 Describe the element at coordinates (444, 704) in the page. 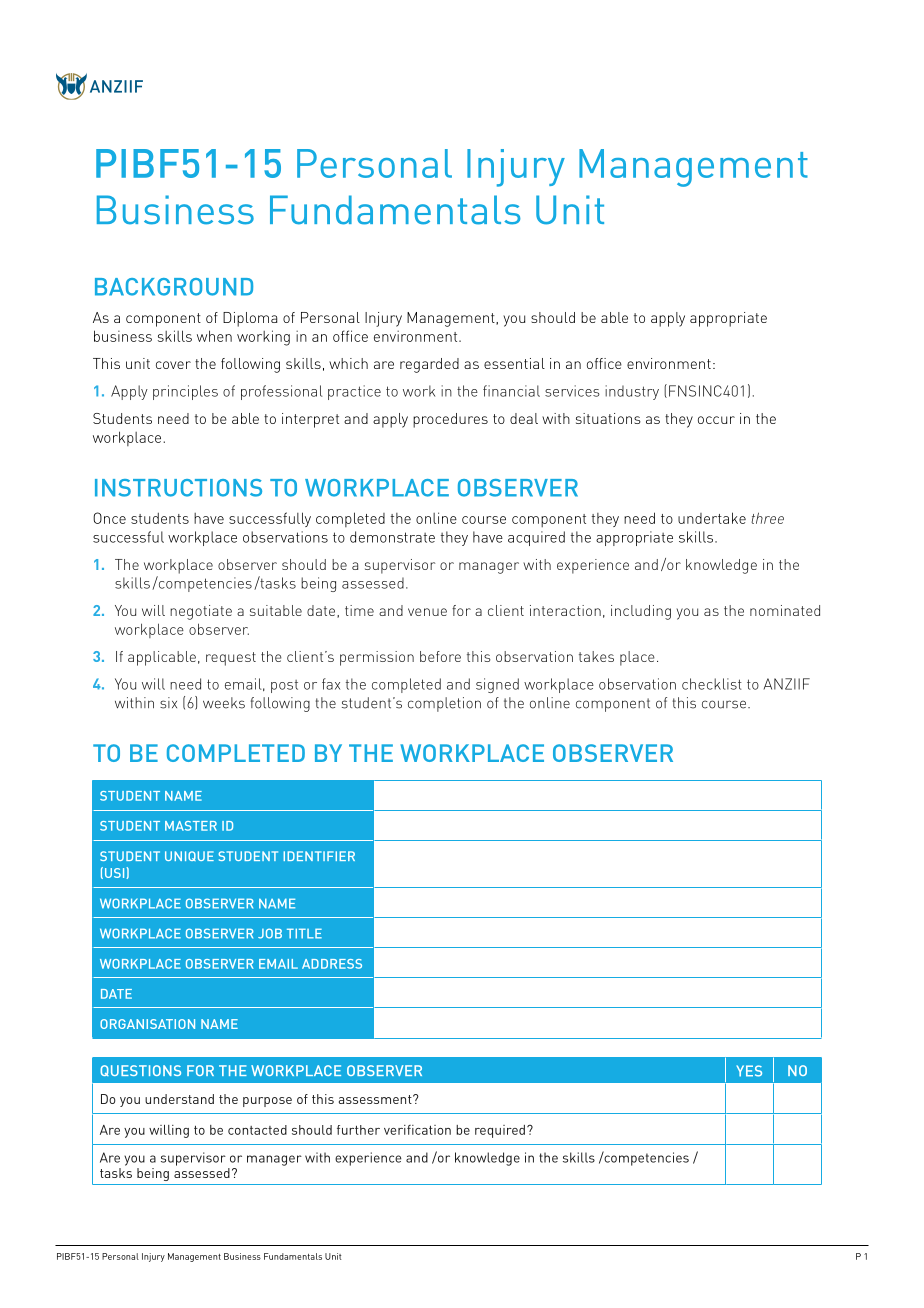

I see `completion` at that location.
